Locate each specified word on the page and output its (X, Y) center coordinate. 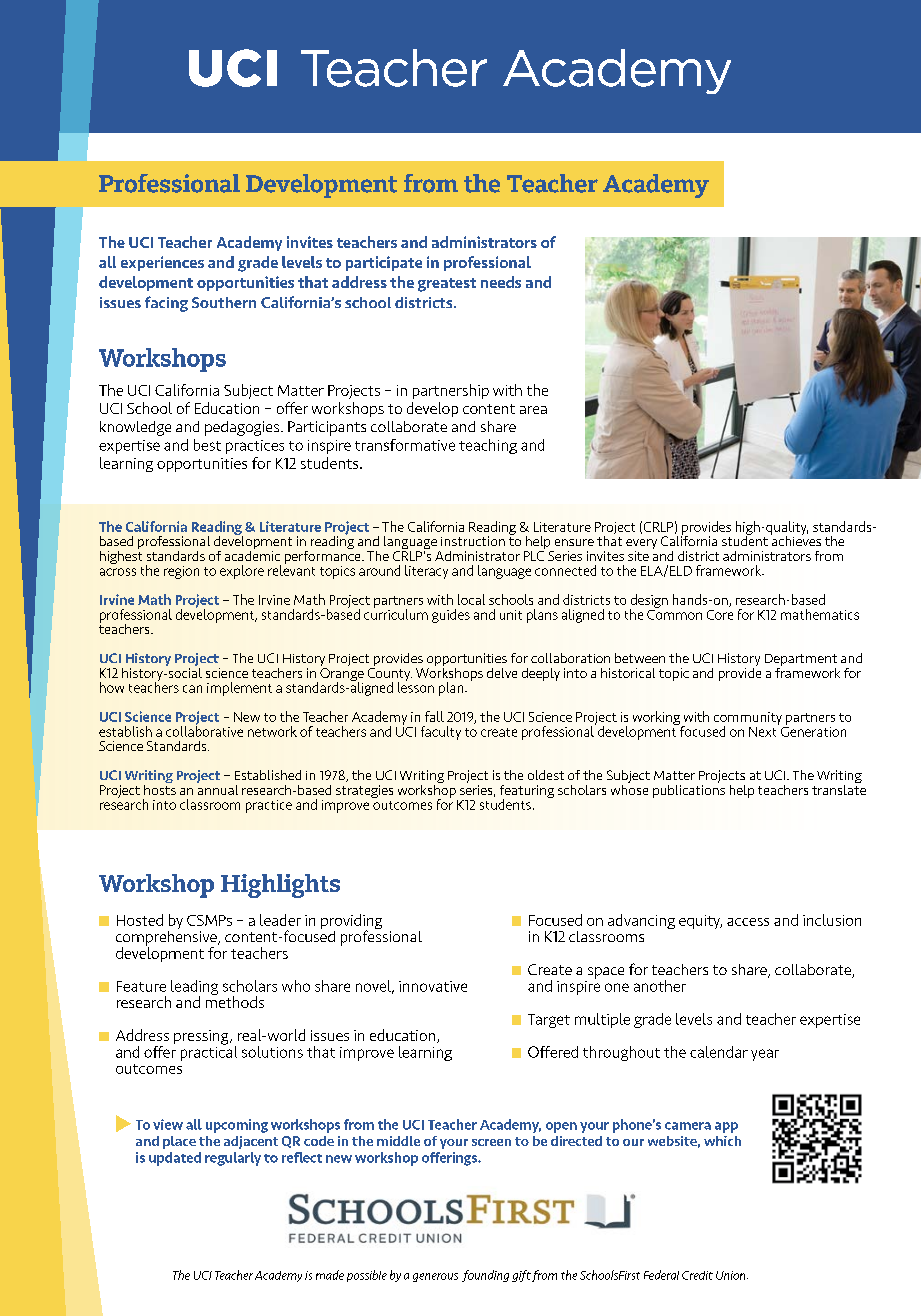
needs (501, 282)
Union (732, 1275)
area (533, 410)
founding (485, 1276)
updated (175, 1159)
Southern (224, 302)
